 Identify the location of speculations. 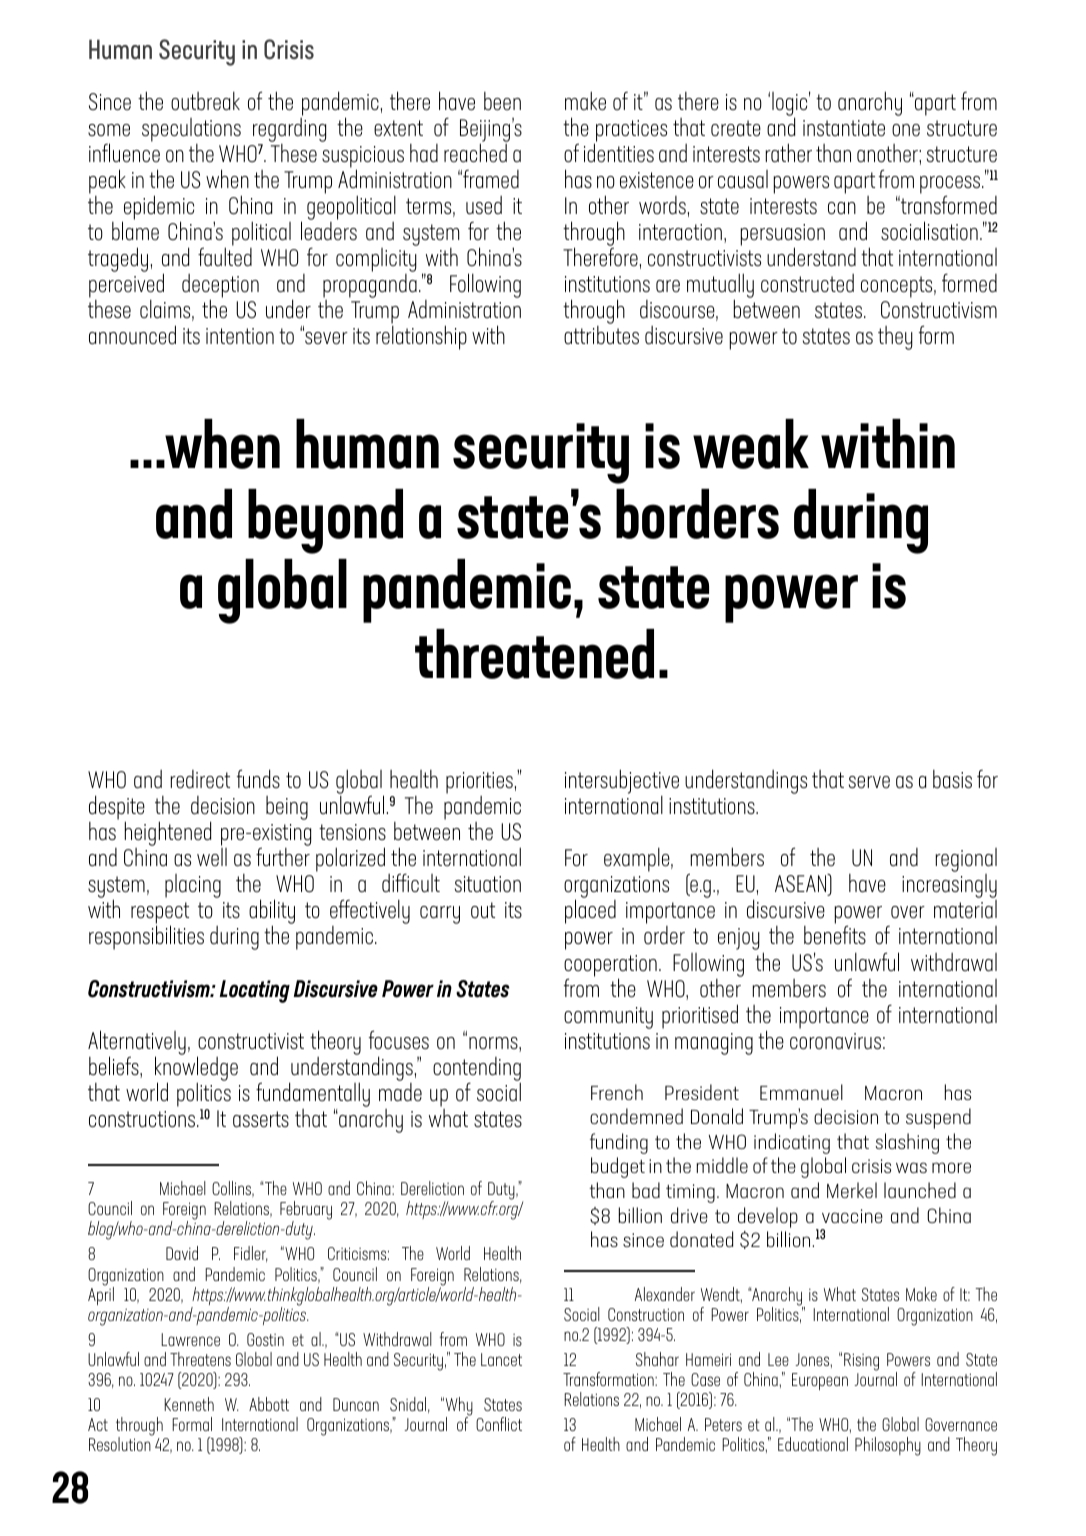
(191, 130).
